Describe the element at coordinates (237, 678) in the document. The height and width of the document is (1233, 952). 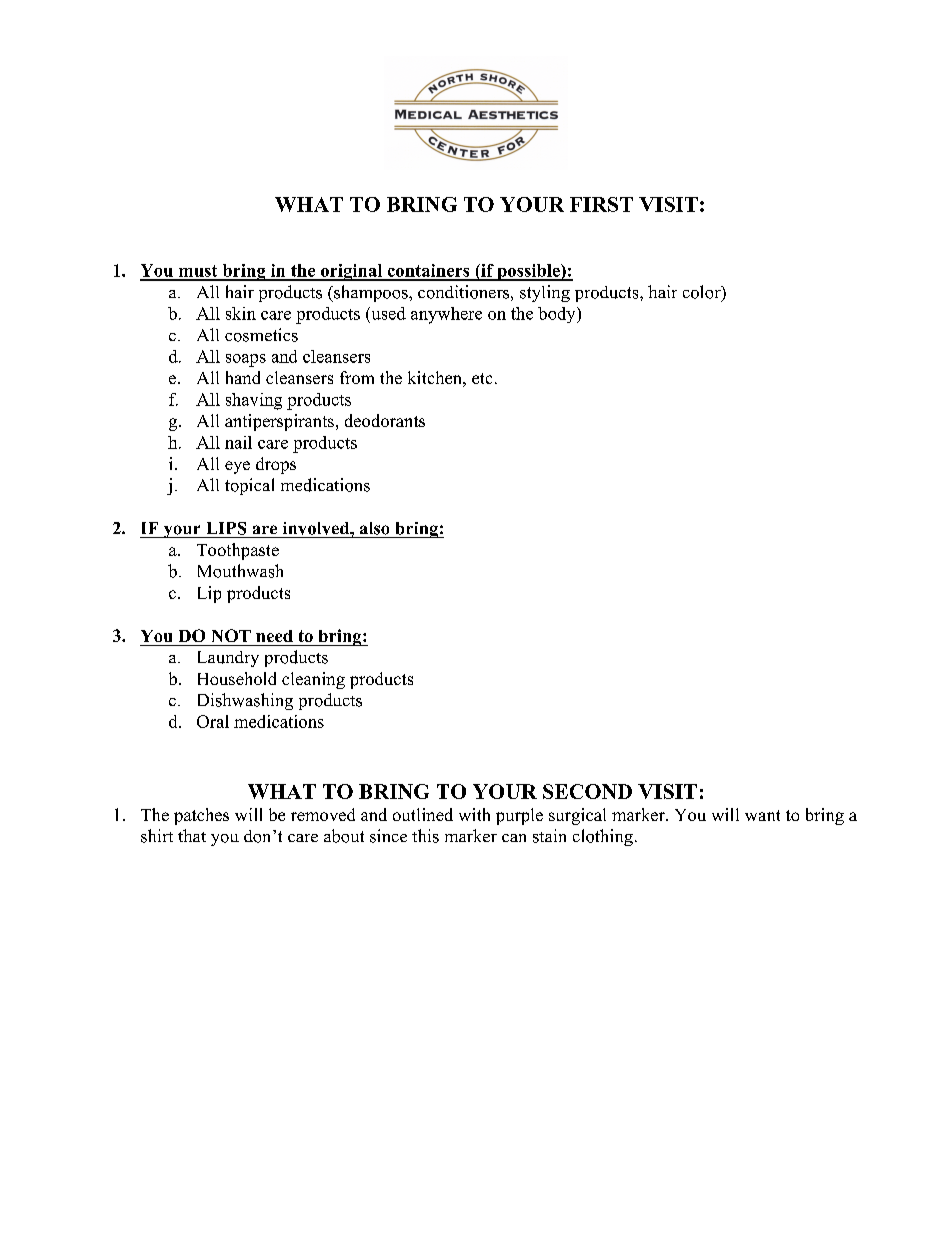
I see `Household` at that location.
